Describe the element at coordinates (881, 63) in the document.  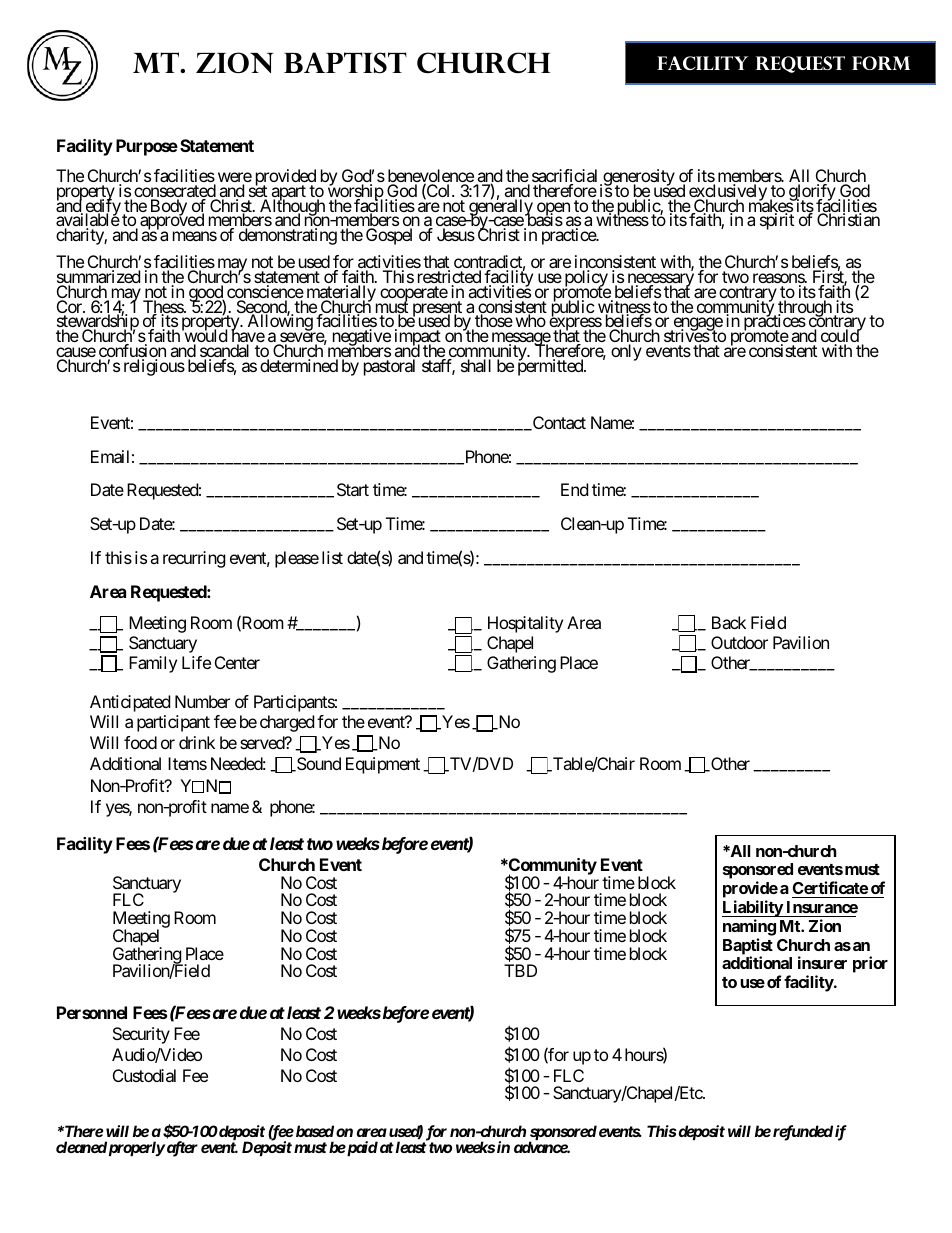
I see `FORM` at that location.
